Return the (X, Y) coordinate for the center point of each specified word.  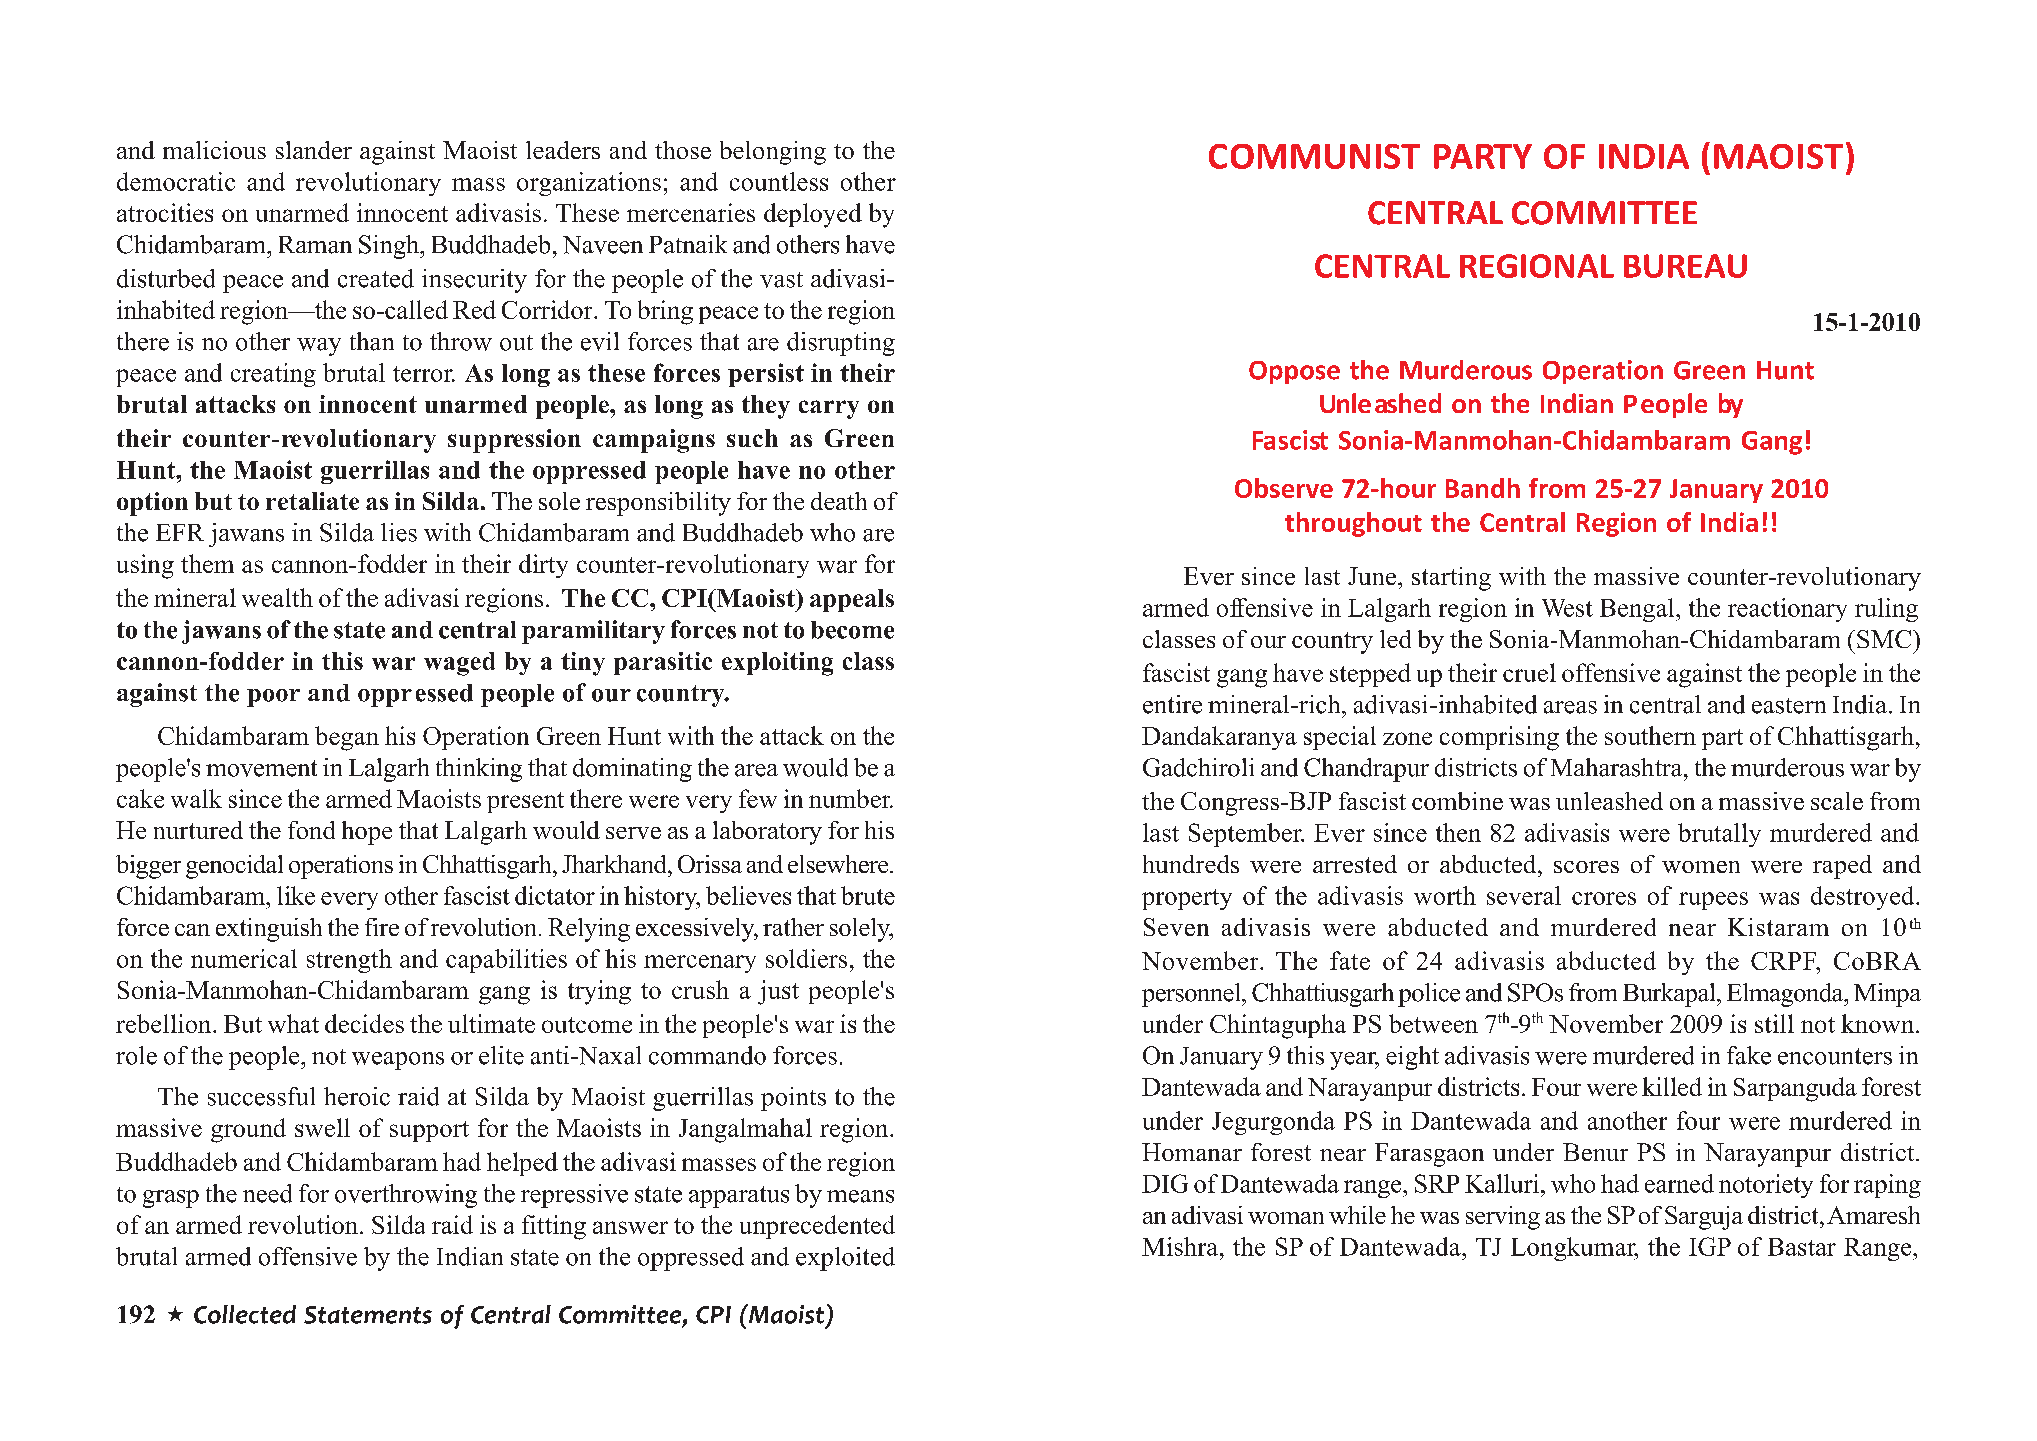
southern (1650, 735)
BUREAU (1685, 266)
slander (314, 150)
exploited (845, 1259)
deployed (813, 215)
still (1774, 1023)
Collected (245, 1314)
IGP (1710, 1246)
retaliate (312, 501)
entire (1172, 704)
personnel (1192, 995)
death (839, 501)
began (347, 738)
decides (364, 1023)
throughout (1353, 524)
